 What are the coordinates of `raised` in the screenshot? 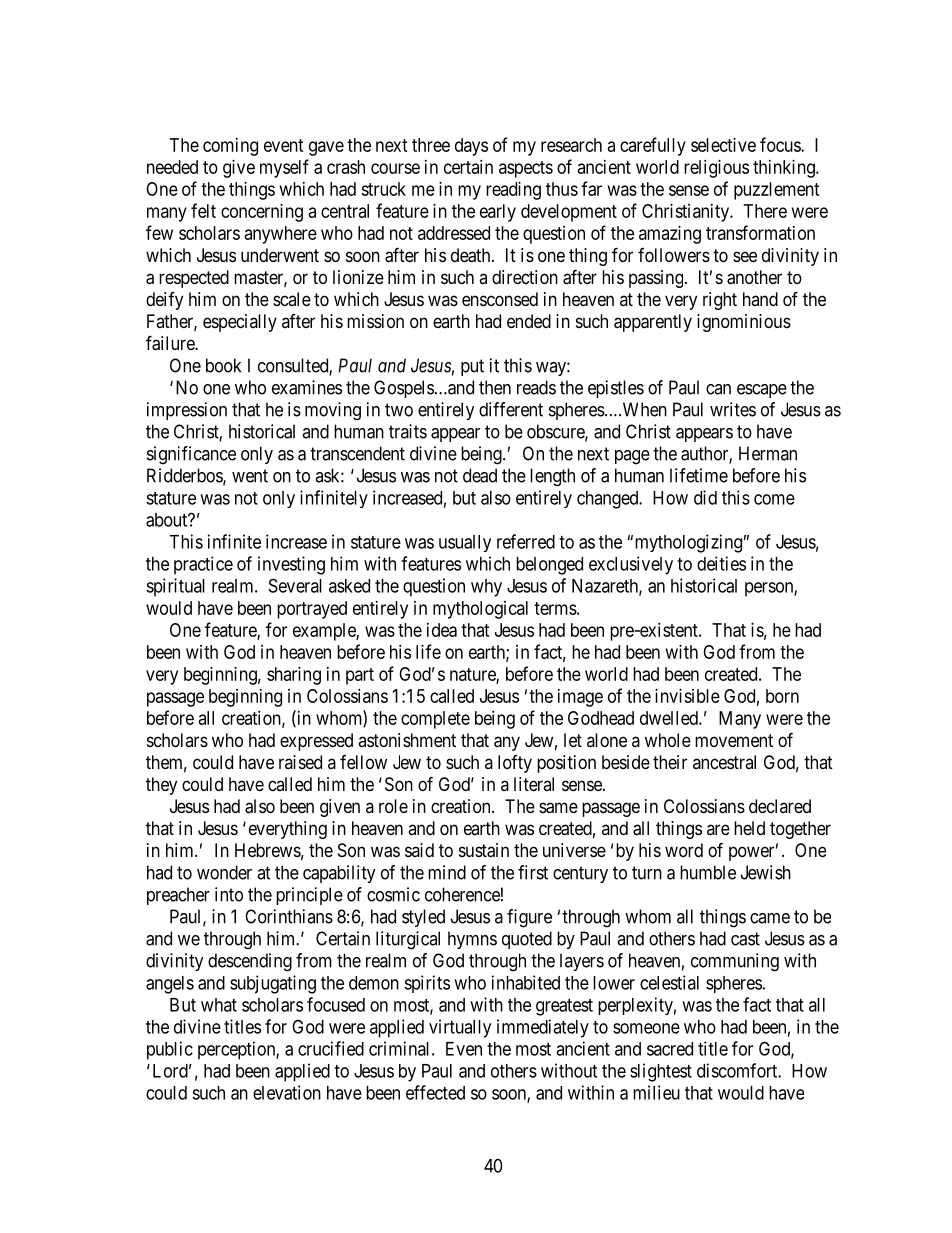 It's located at (300, 762).
